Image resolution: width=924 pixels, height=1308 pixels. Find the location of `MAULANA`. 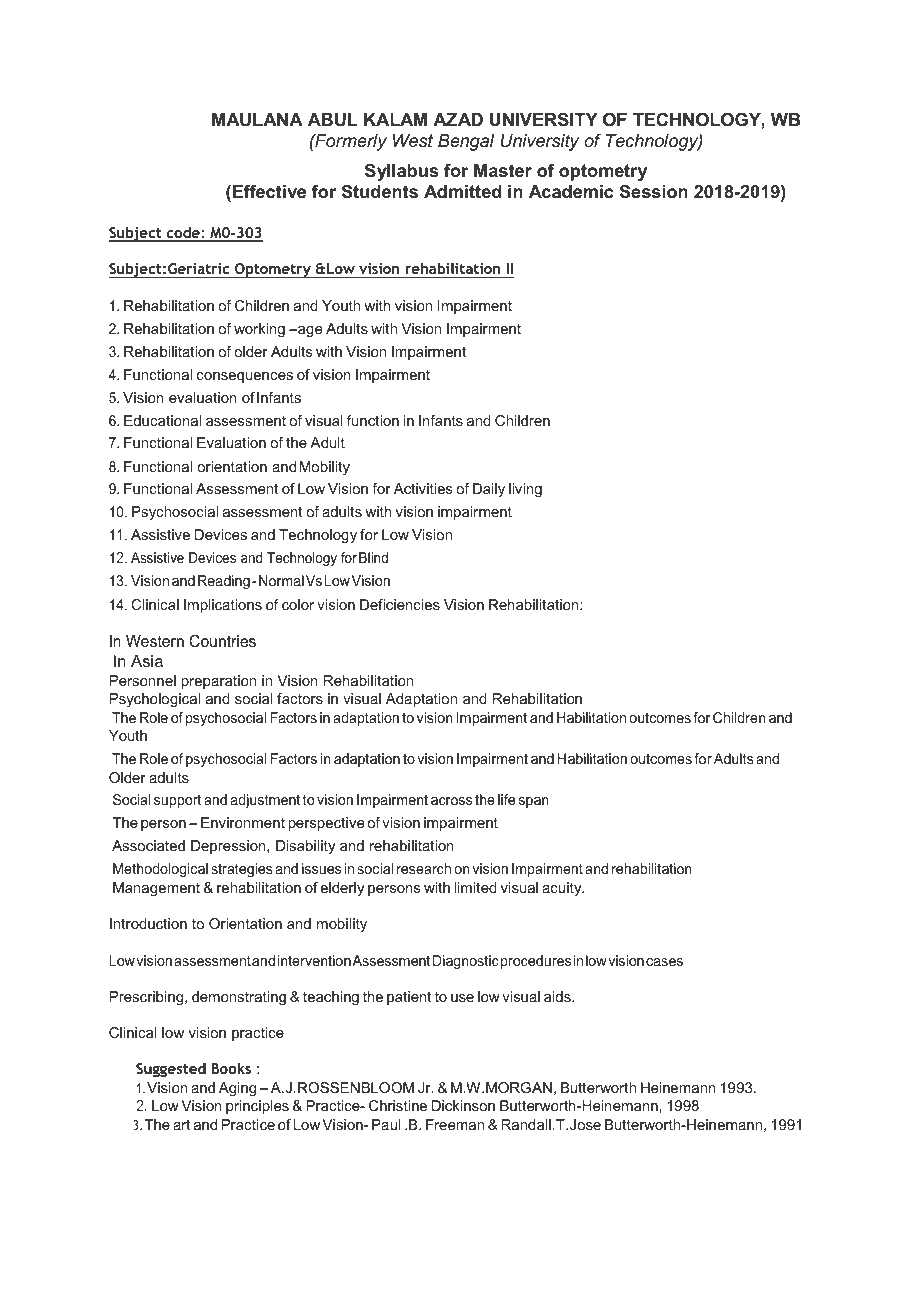

MAULANA is located at coordinates (257, 120).
